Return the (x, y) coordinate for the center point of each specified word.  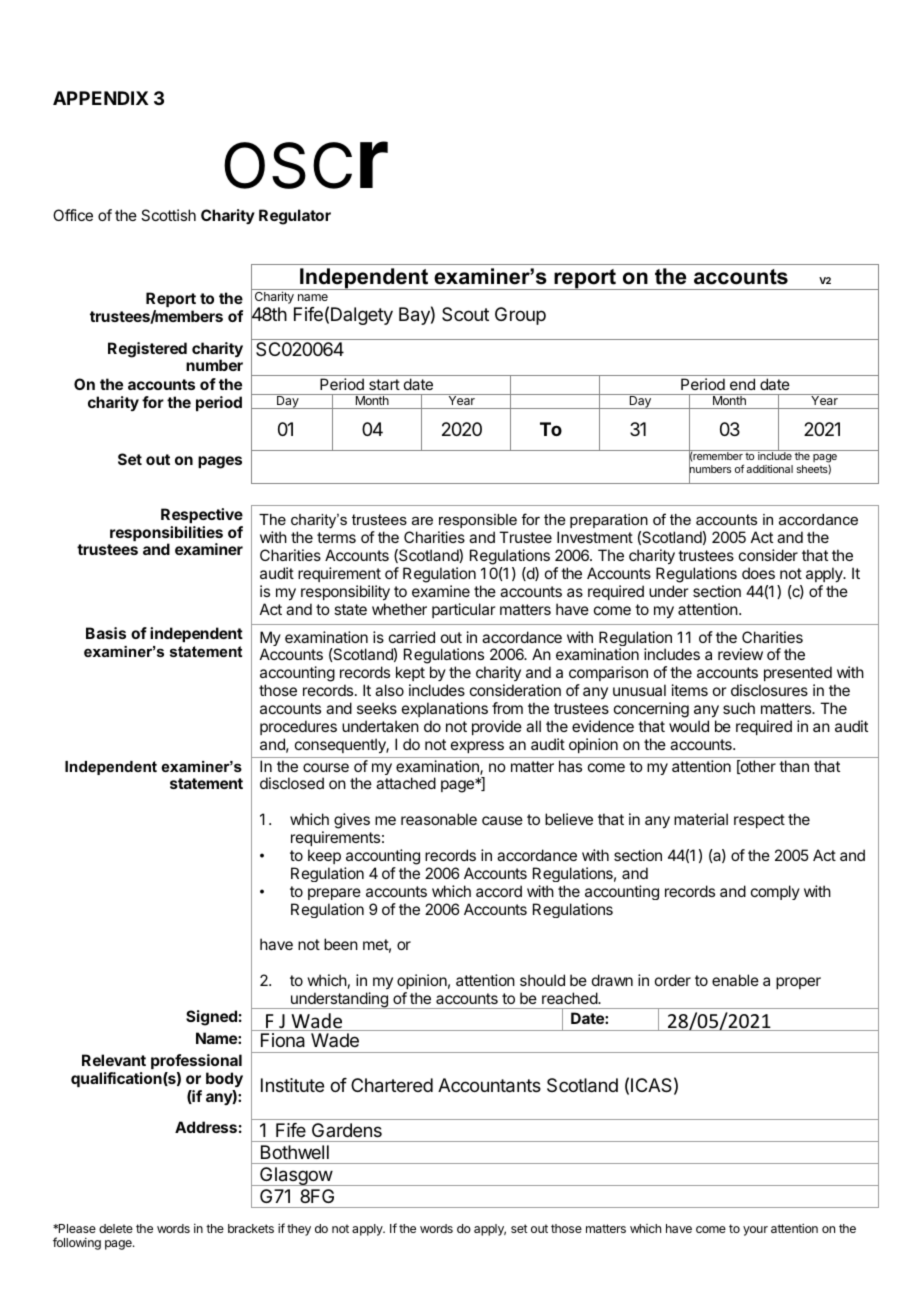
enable (735, 980)
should (542, 980)
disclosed (292, 783)
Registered (147, 350)
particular (464, 610)
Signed (211, 1018)
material (701, 819)
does (758, 573)
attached (406, 783)
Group (520, 316)
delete (116, 1228)
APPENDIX (101, 98)
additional (769, 469)
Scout (465, 314)
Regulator (295, 217)
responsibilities (166, 535)
